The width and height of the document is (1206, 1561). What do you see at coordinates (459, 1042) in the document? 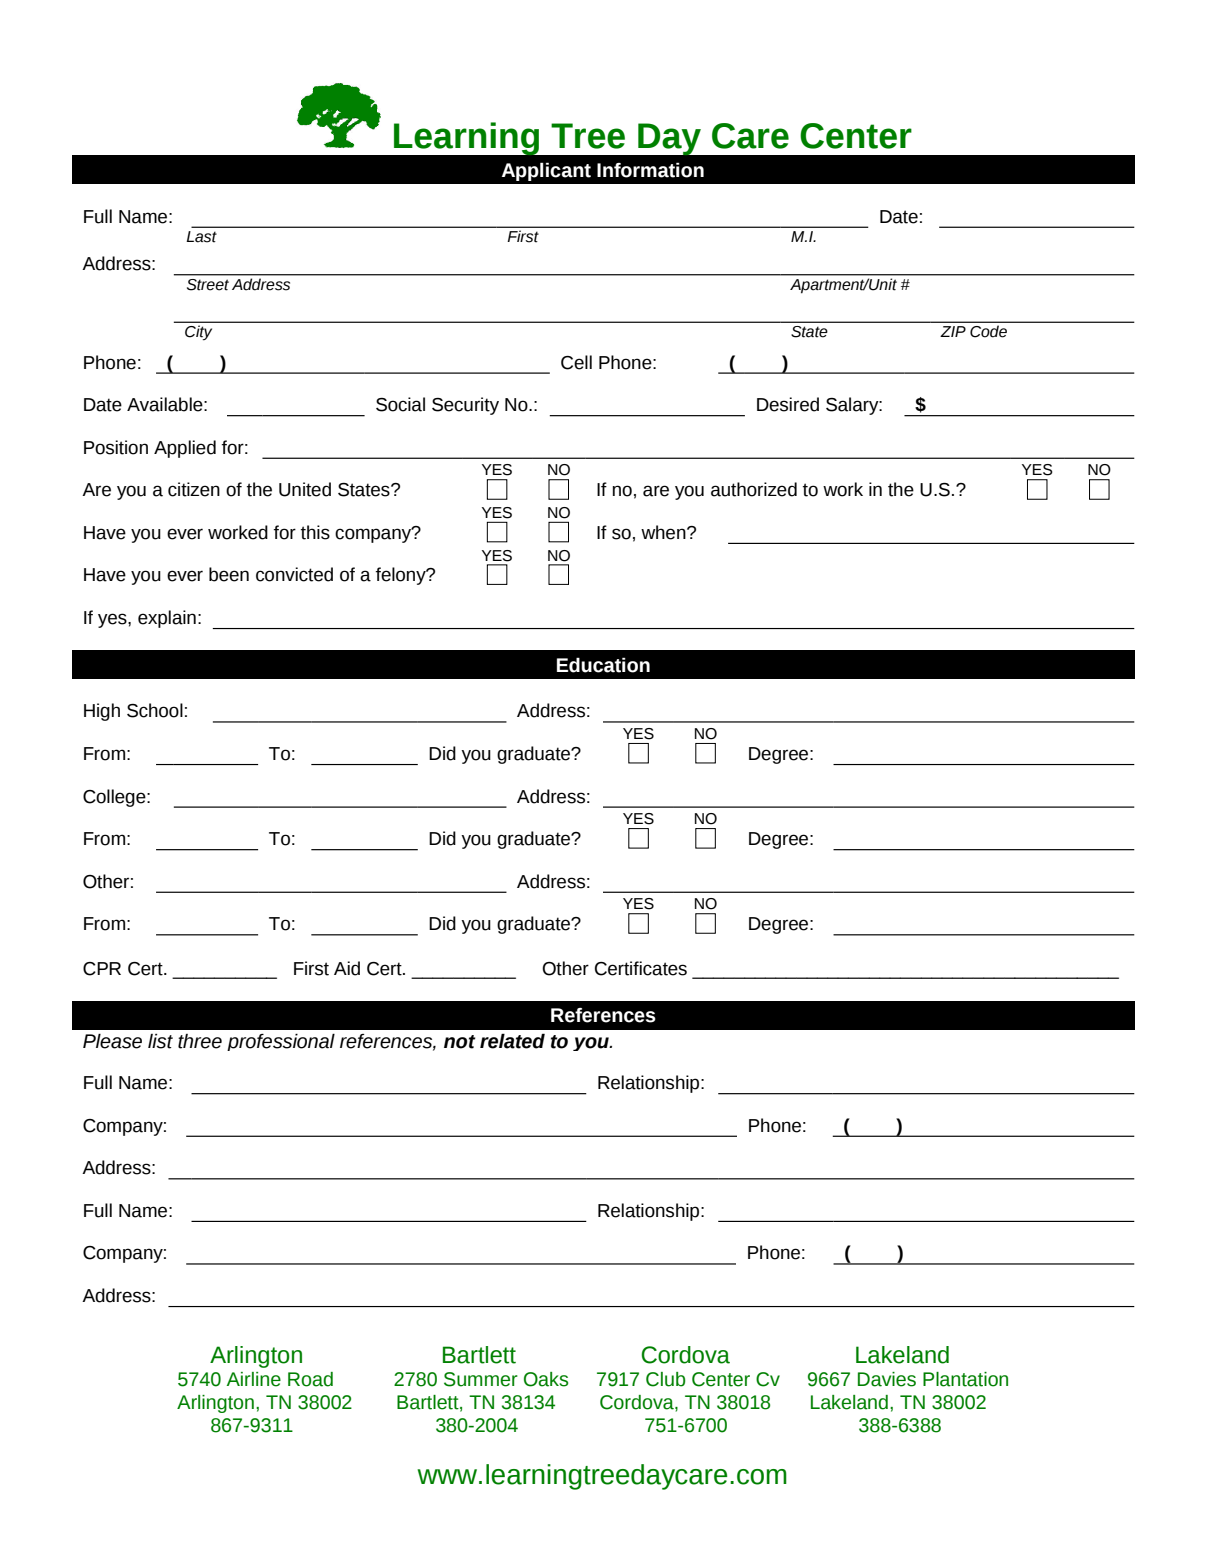
I see `not` at bounding box center [459, 1042].
